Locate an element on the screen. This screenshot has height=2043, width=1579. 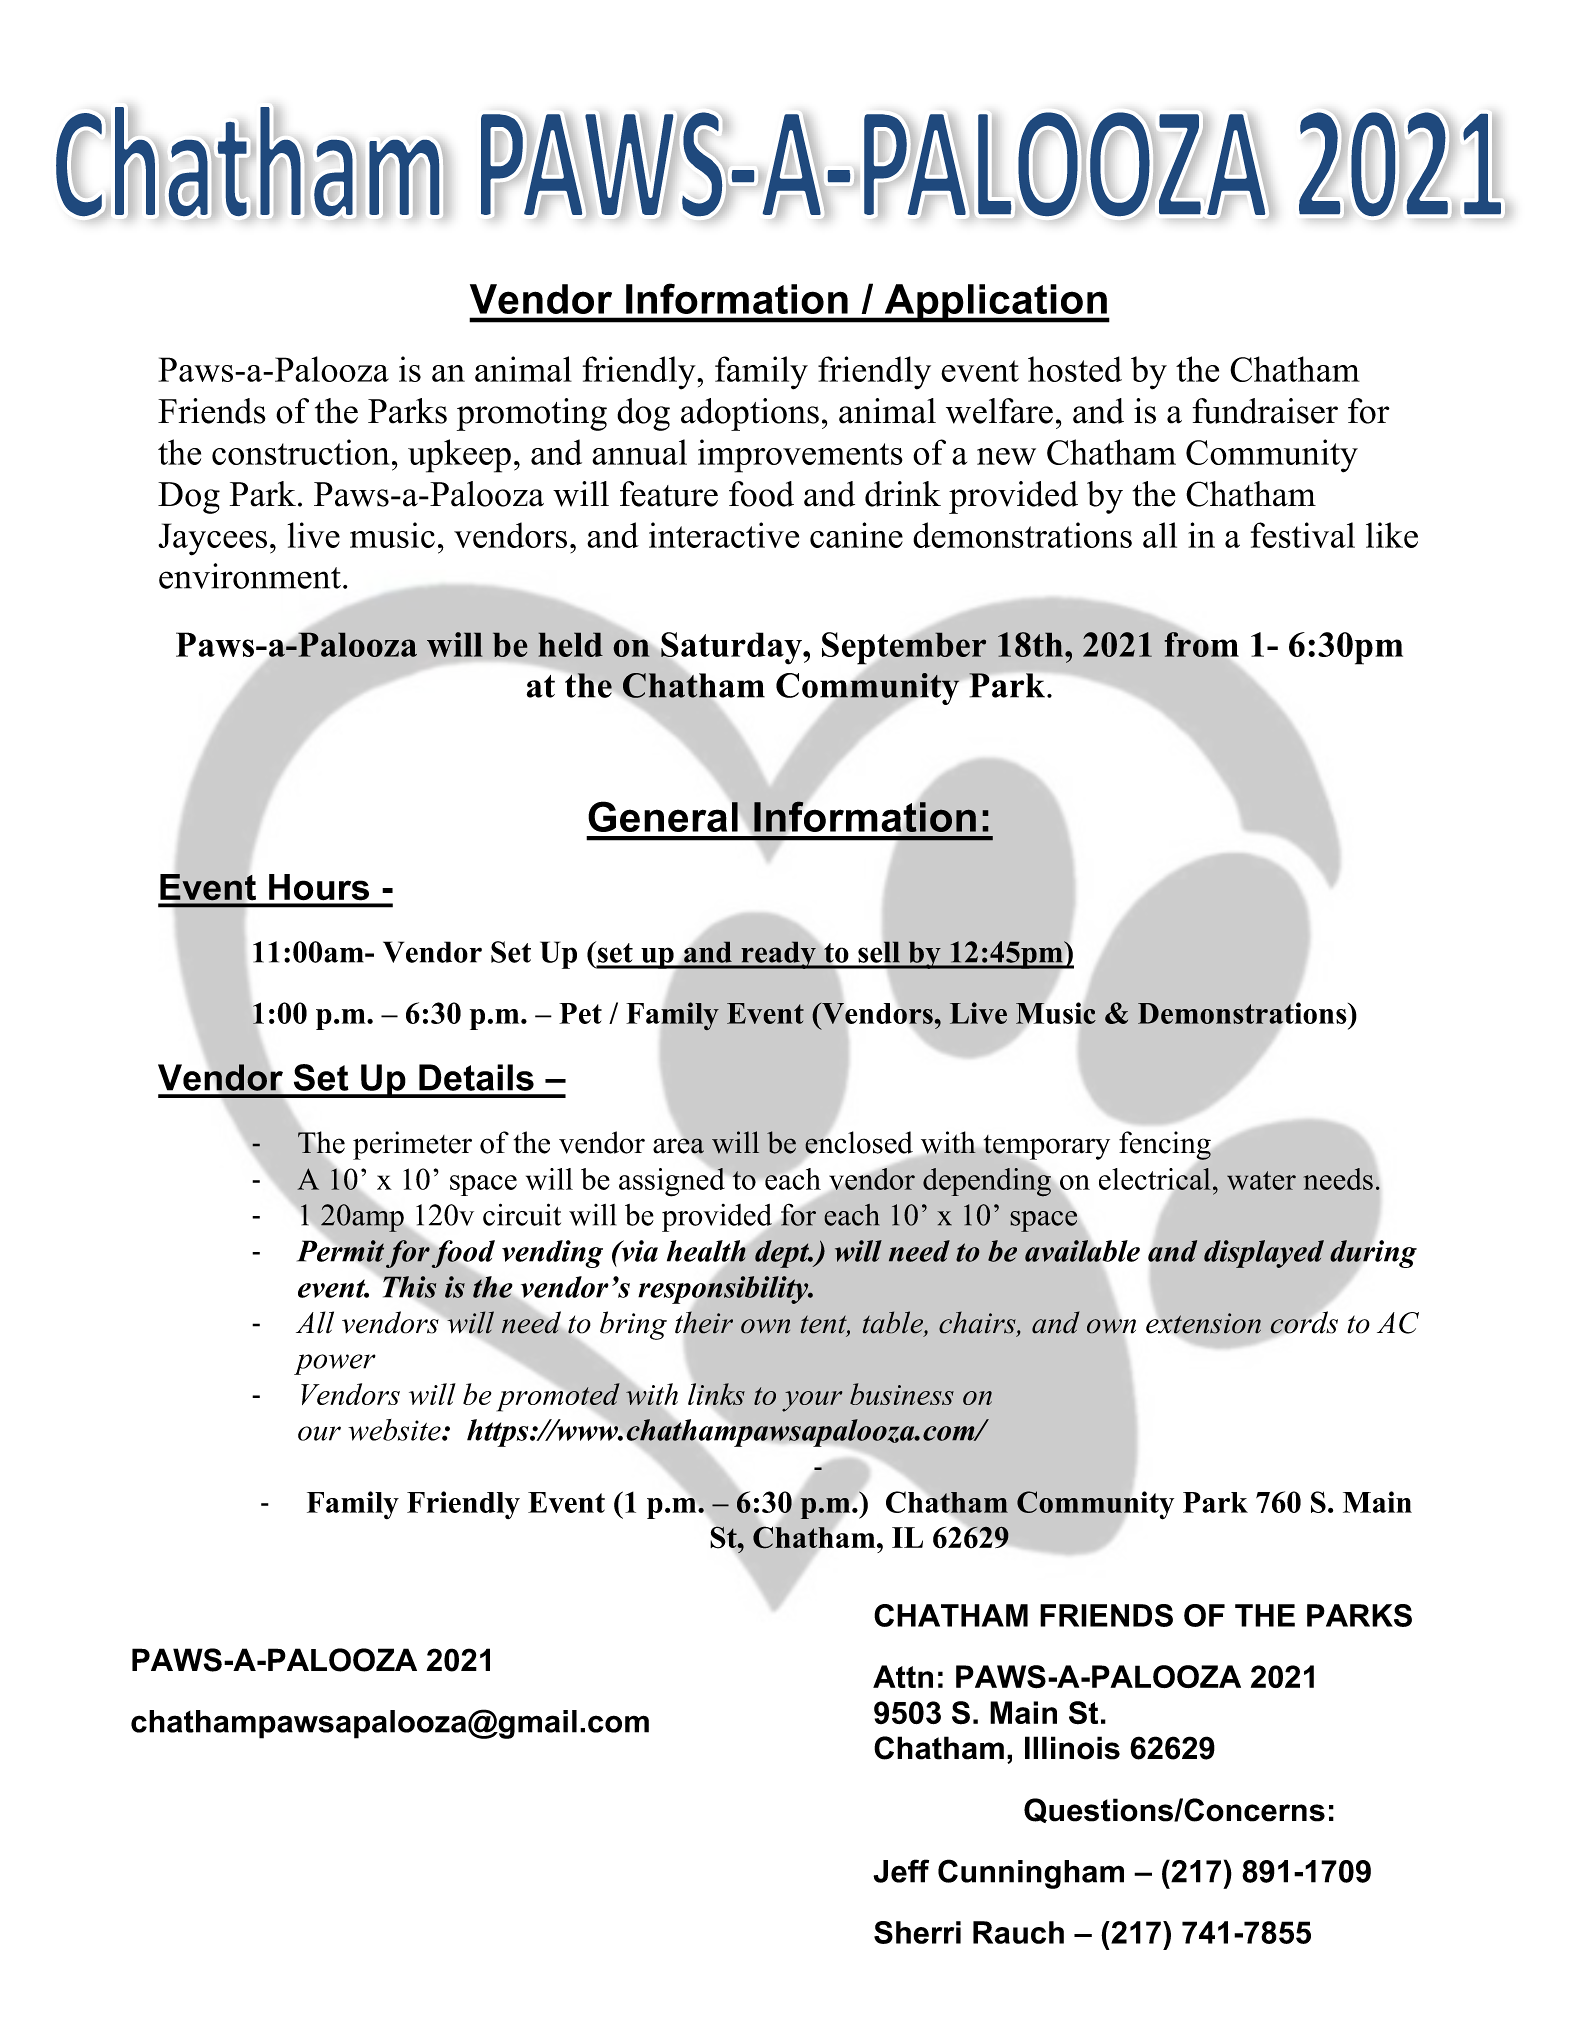
adoptions is located at coordinates (750, 414).
